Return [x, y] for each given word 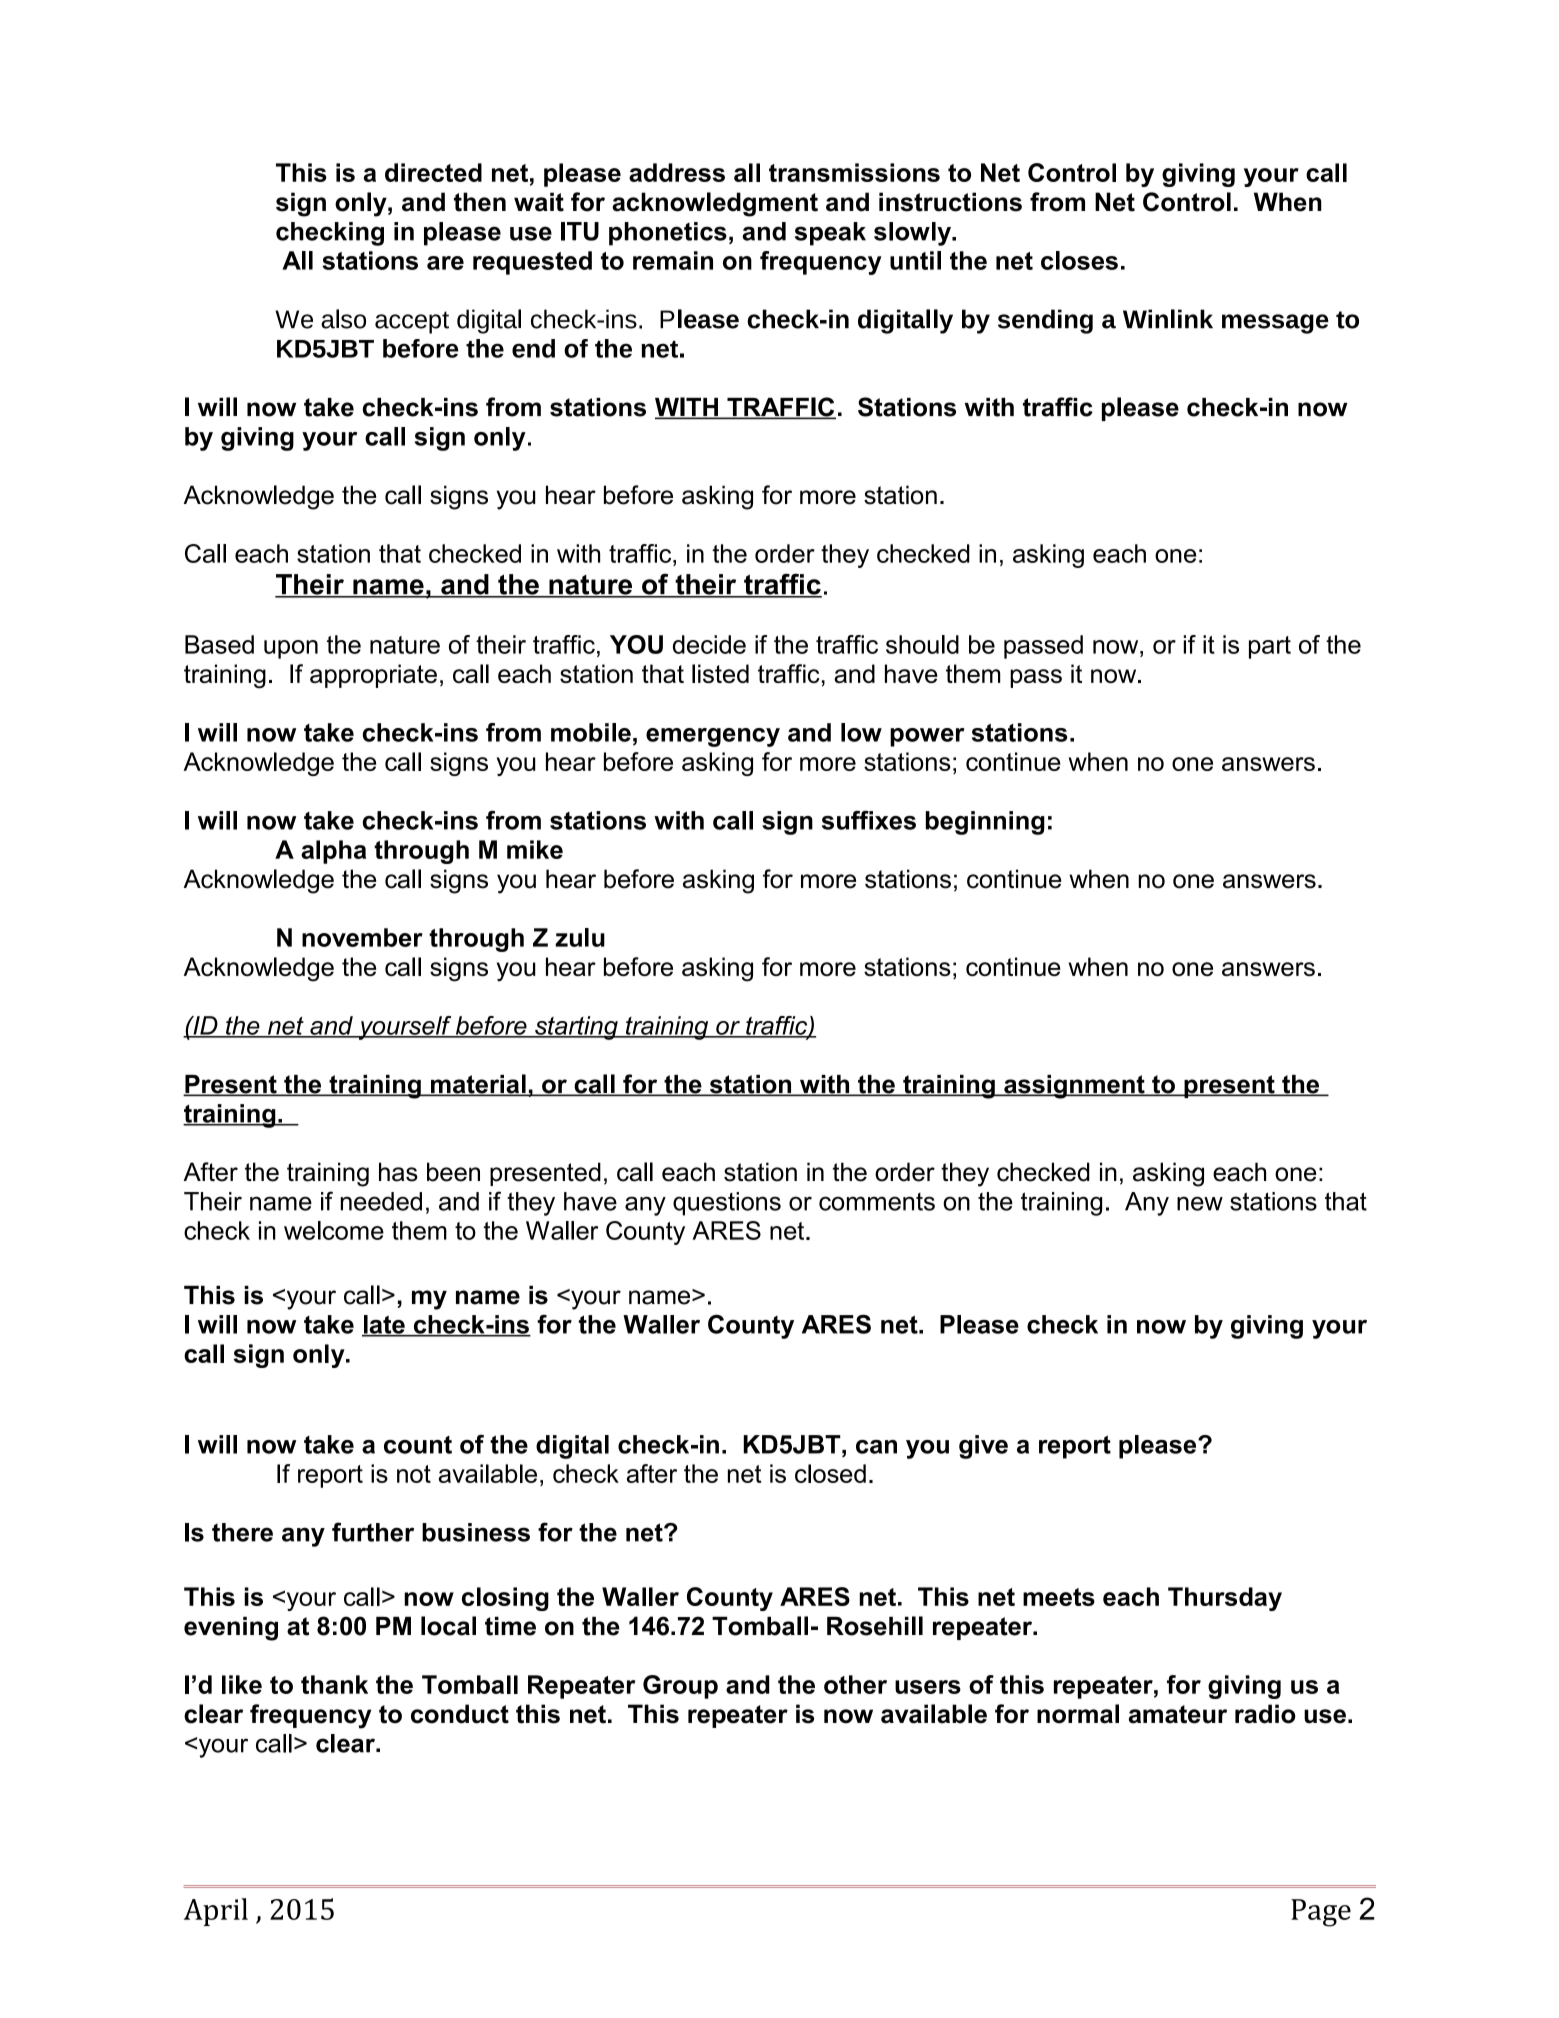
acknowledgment [715, 204]
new [1200, 1203]
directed [433, 172]
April [216, 1912]
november [362, 937]
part [1270, 647]
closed [830, 1473]
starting [576, 1028]
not [414, 1474]
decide [709, 644]
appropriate [373, 676]
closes [1079, 260]
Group [680, 1687]
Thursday [1225, 1599]
